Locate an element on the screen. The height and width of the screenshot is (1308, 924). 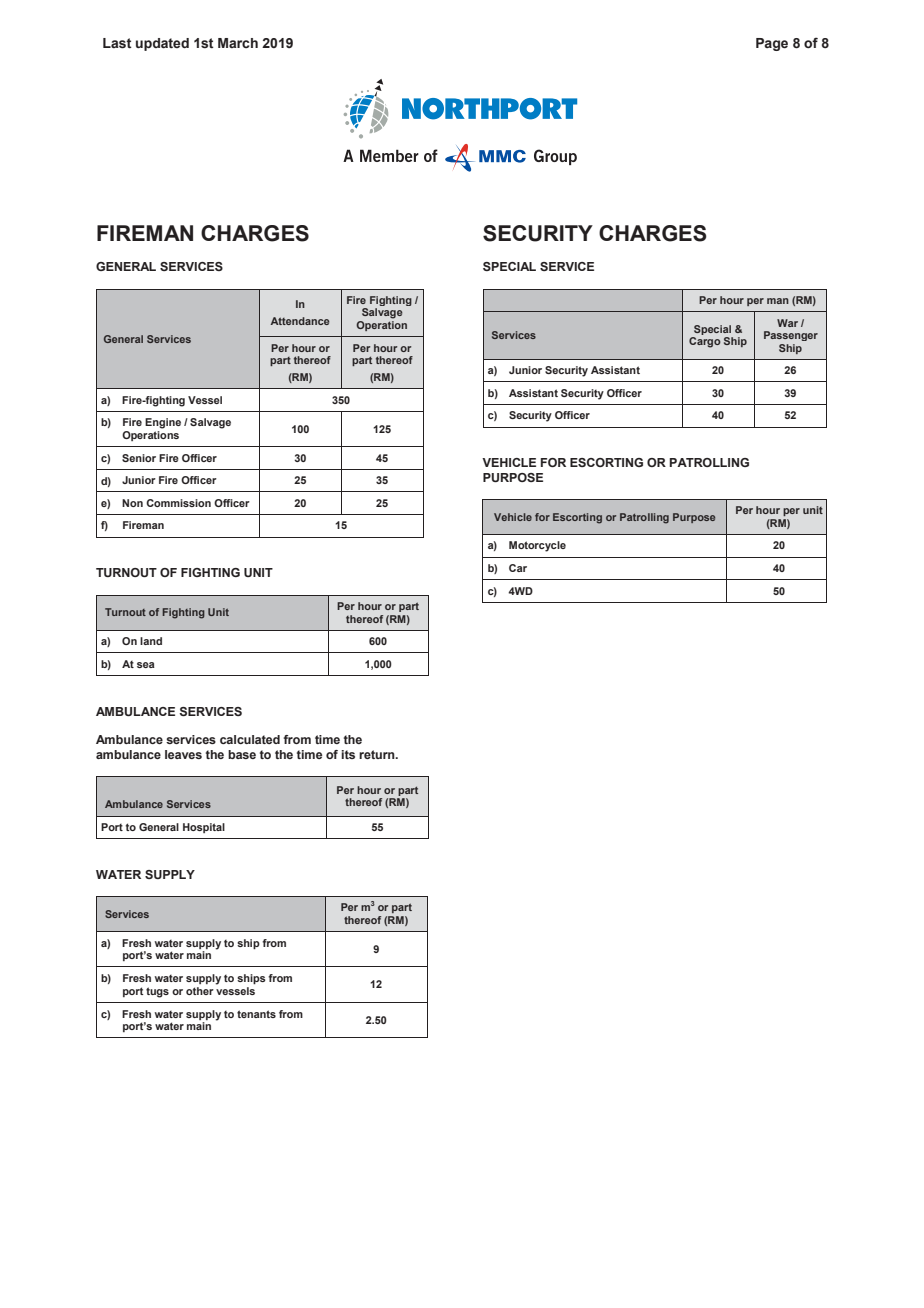
Motorcycle is located at coordinates (537, 546).
